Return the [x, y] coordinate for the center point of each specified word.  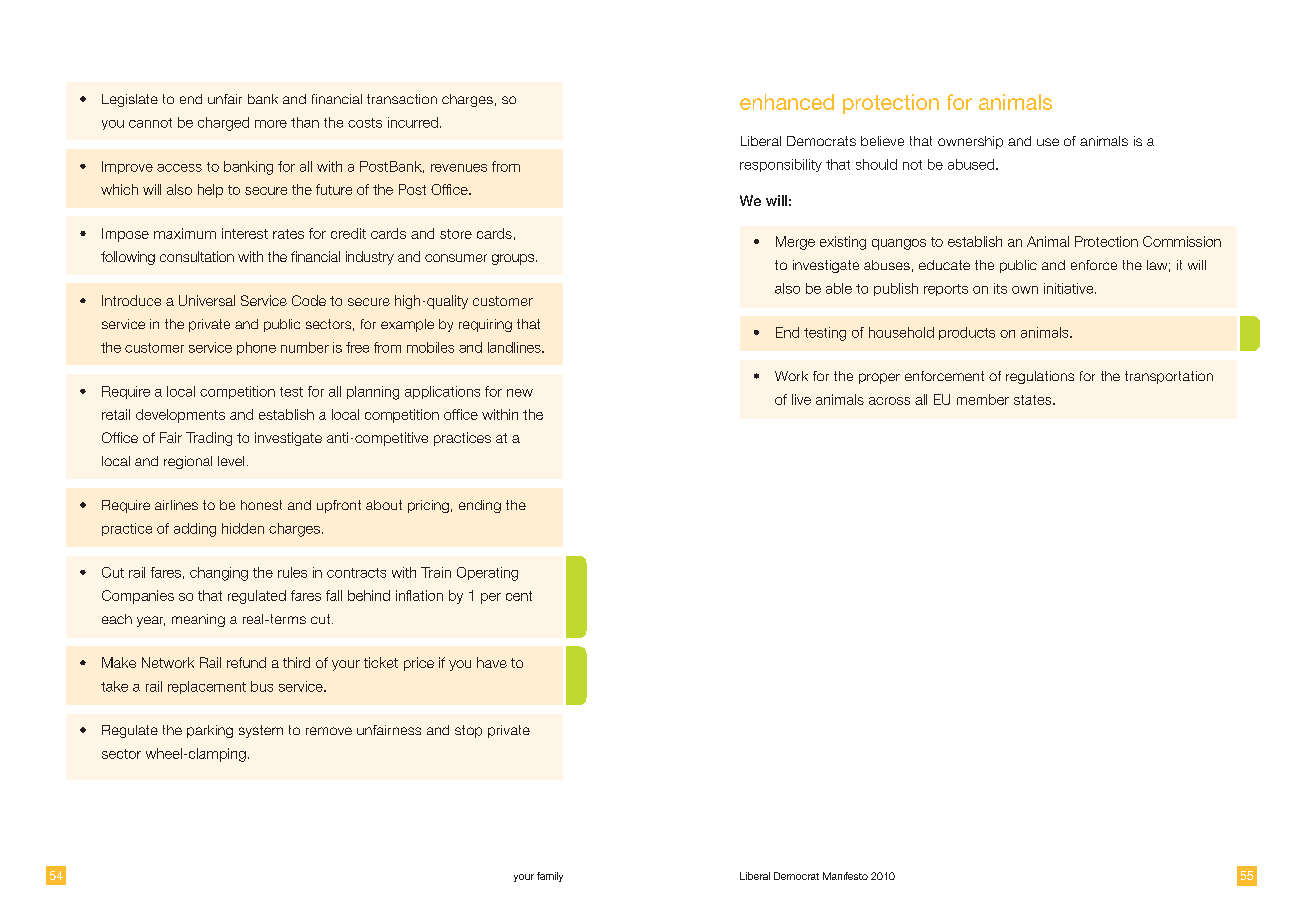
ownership [970, 142]
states [1034, 400]
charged [223, 124]
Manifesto [845, 876]
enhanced [787, 102]
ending [480, 506]
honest [261, 505]
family [550, 877]
